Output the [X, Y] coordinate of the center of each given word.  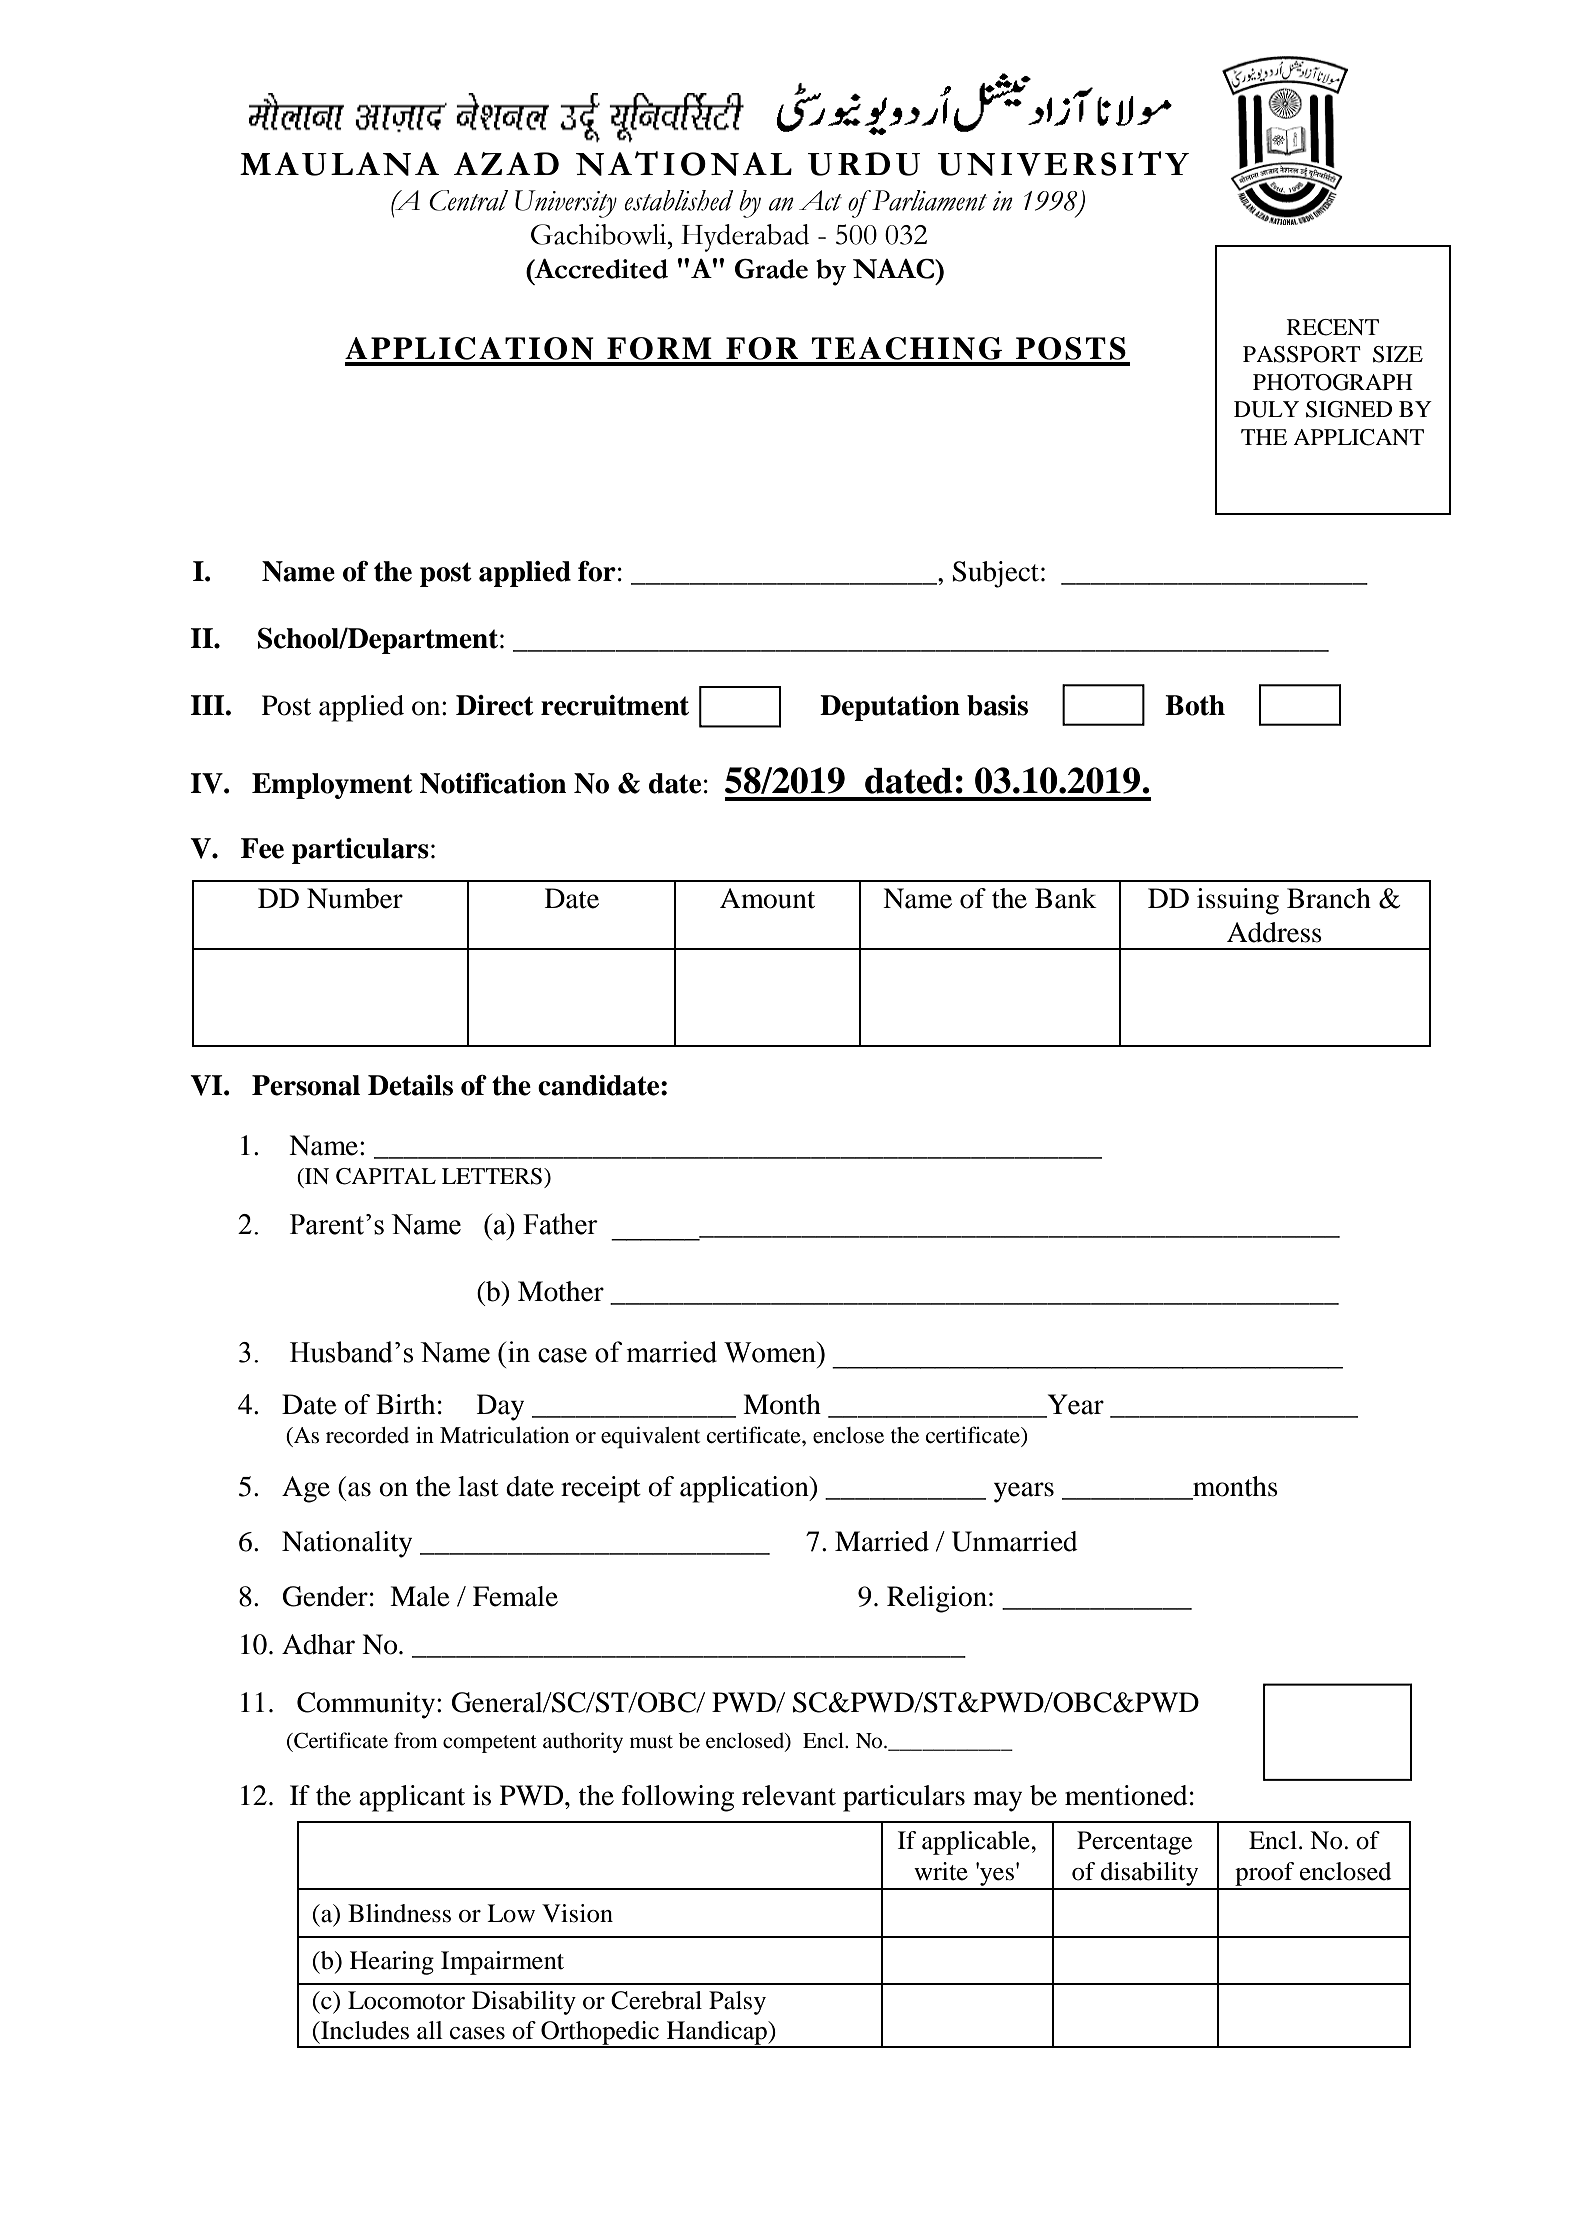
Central [468, 200]
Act [820, 200]
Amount [767, 898]
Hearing [392, 1963]
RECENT [1333, 327]
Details [410, 1085]
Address [1274, 932]
